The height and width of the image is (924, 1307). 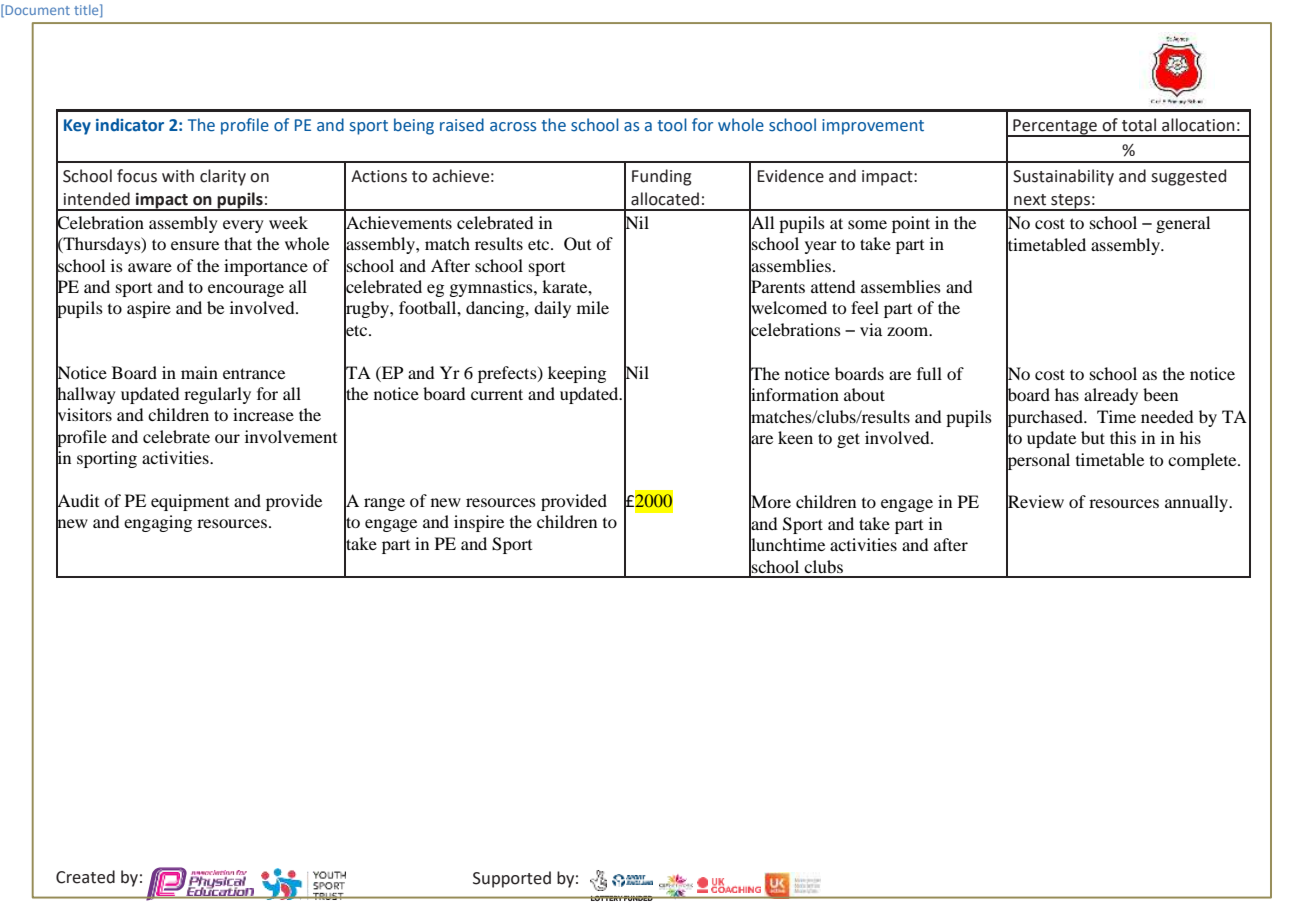 What do you see at coordinates (36, 10) in the image?
I see `Document` at bounding box center [36, 10].
